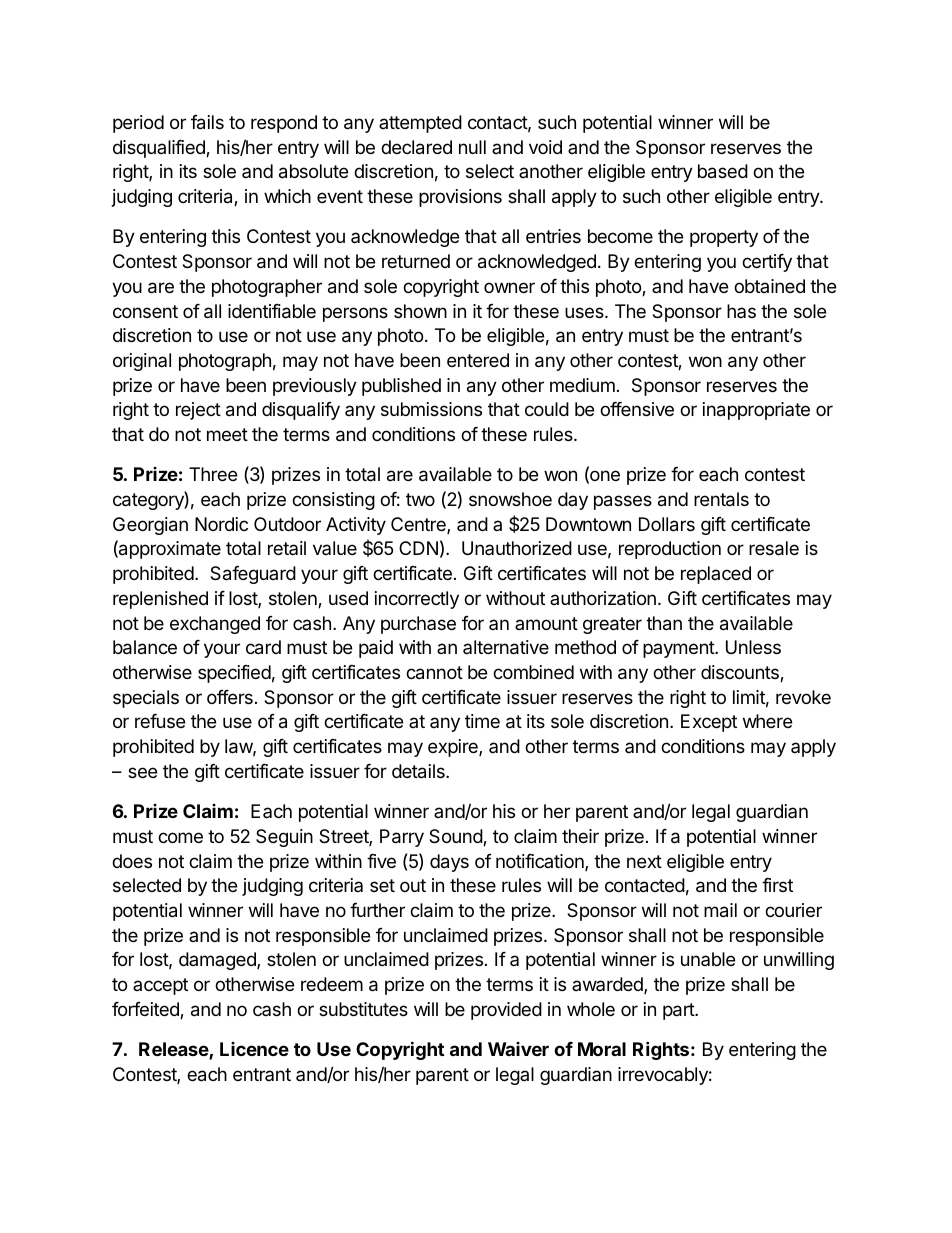  I want to click on part, so click(679, 1011).
